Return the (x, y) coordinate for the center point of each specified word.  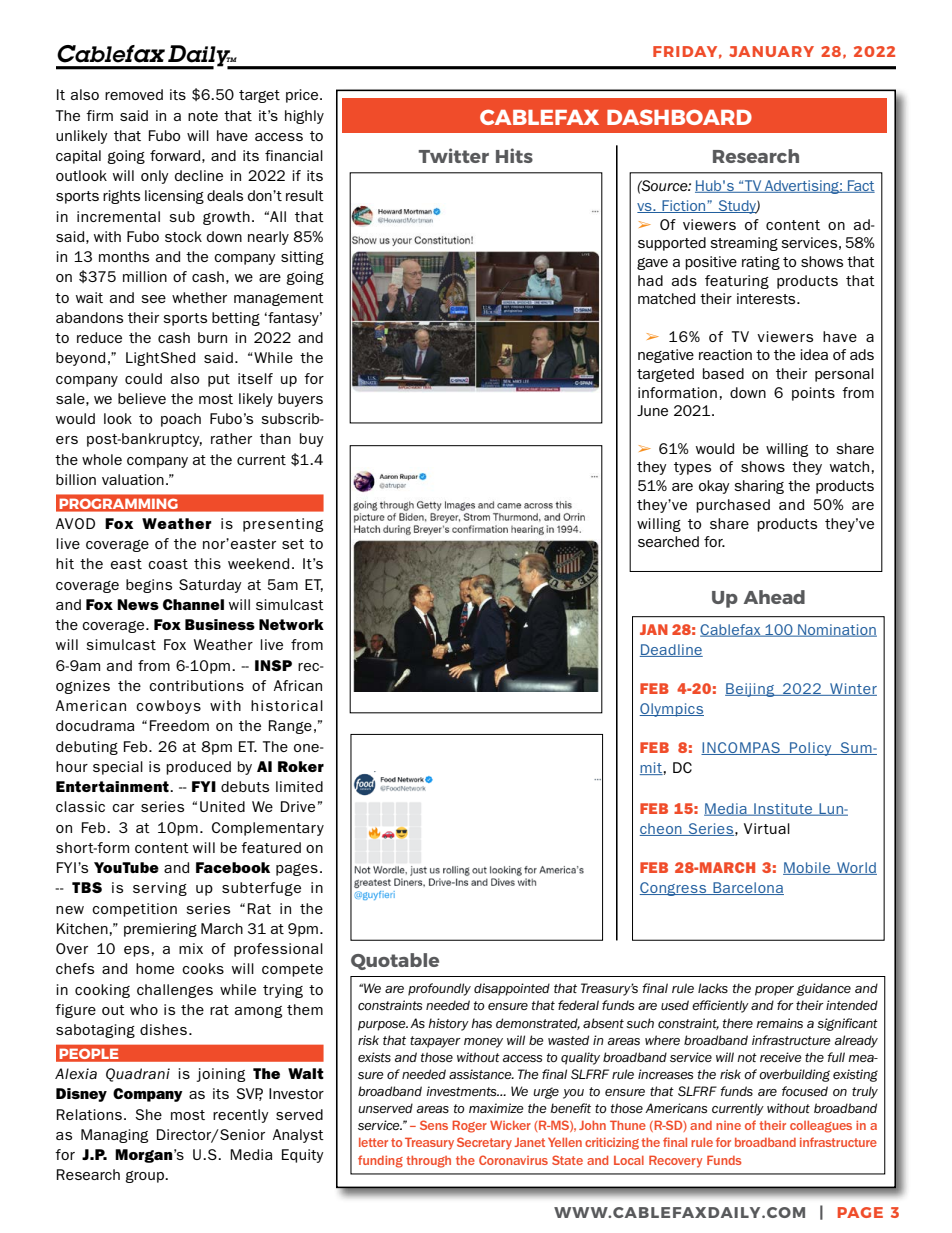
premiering (160, 930)
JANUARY (771, 51)
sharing (759, 487)
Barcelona (747, 888)
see (153, 299)
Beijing (751, 690)
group (146, 1177)
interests (767, 298)
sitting (302, 258)
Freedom (179, 725)
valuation (133, 479)
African (298, 685)
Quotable (395, 961)
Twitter (453, 155)
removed (134, 94)
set (293, 544)
